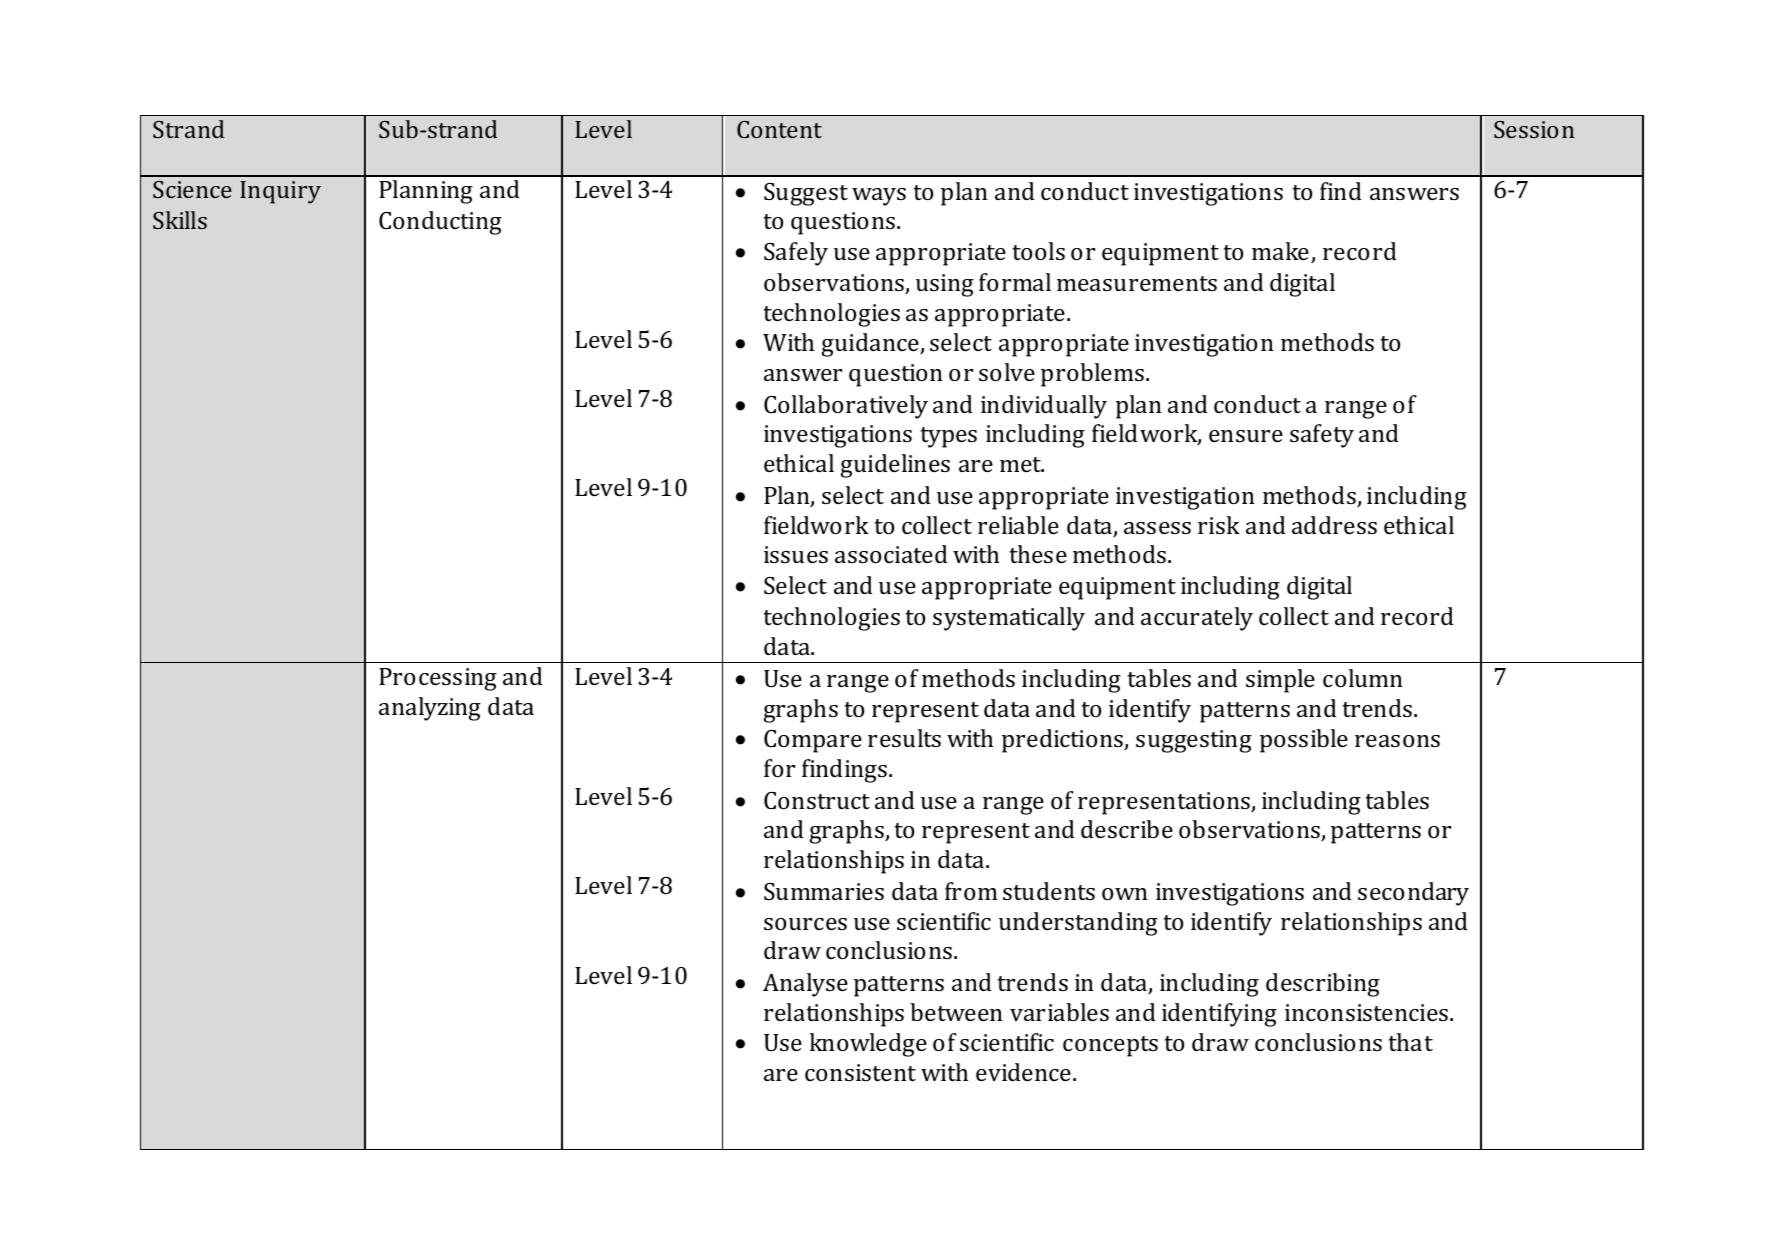  I want to click on Analyse, so click(805, 985).
